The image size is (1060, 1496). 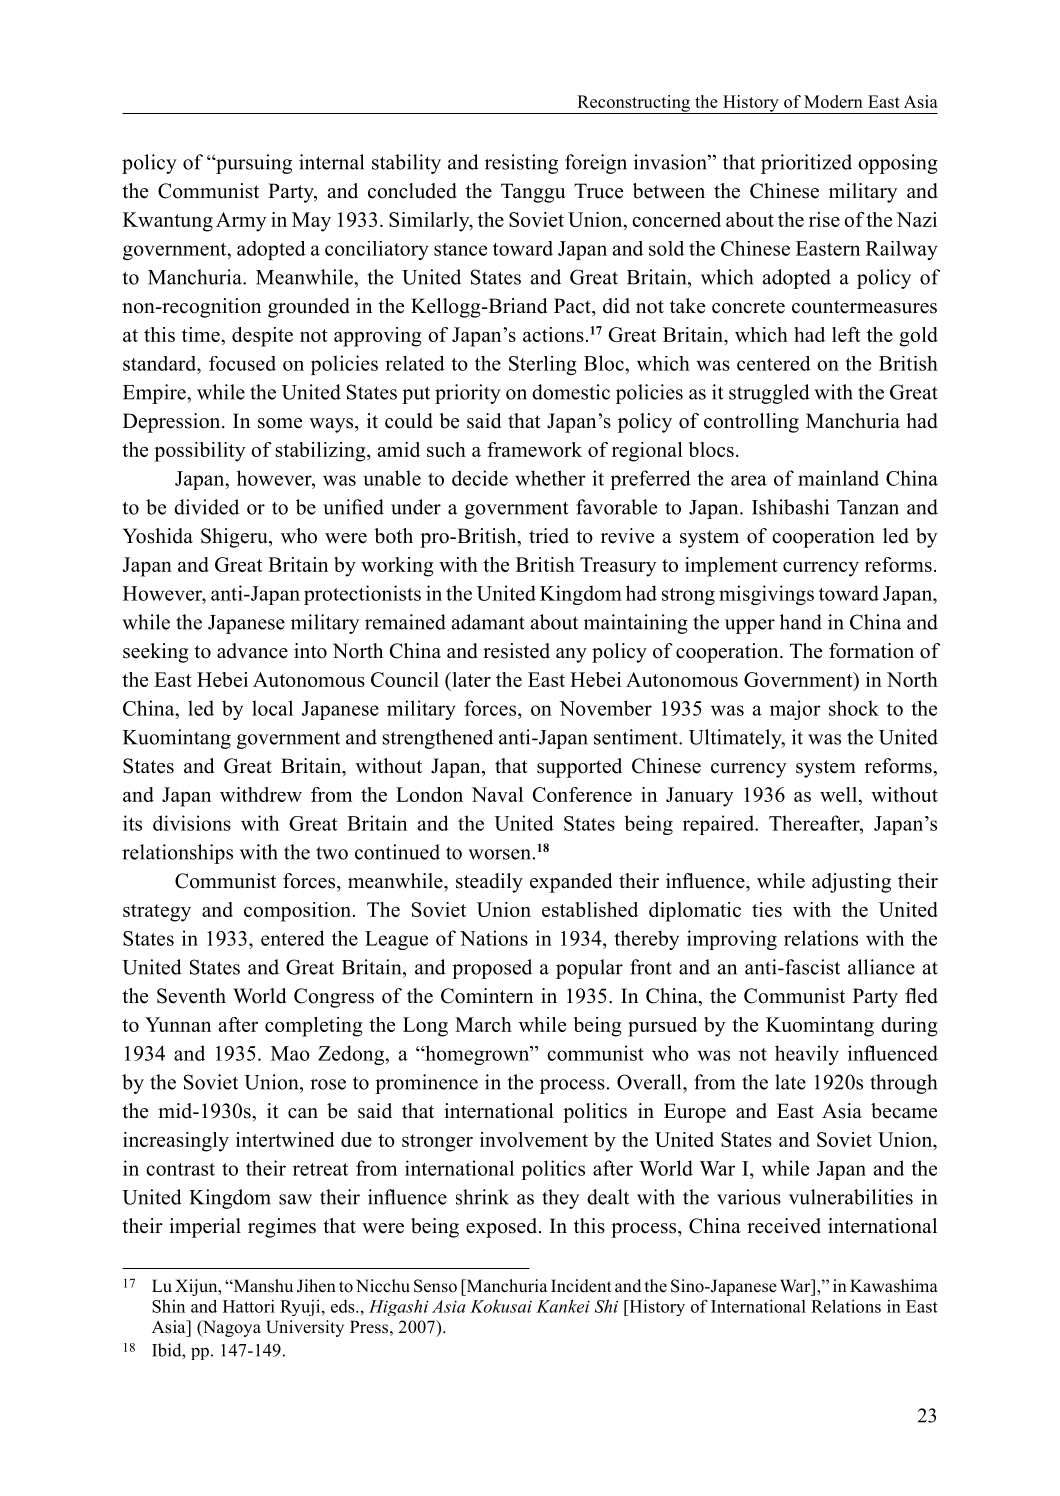 What do you see at coordinates (168, 1306) in the document?
I see `Shin` at bounding box center [168, 1306].
